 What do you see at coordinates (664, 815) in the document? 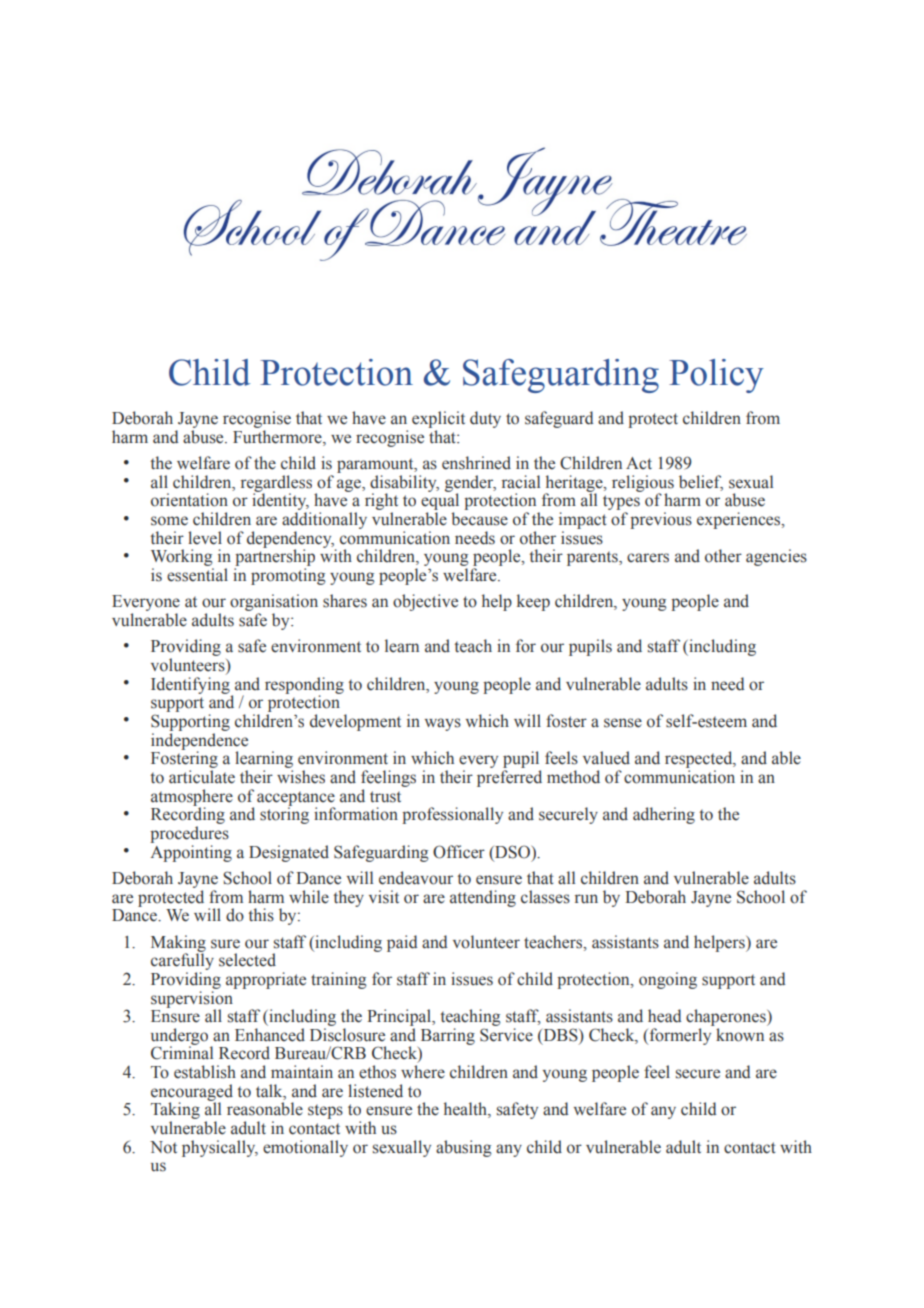
I see `adhering` at bounding box center [664, 815].
